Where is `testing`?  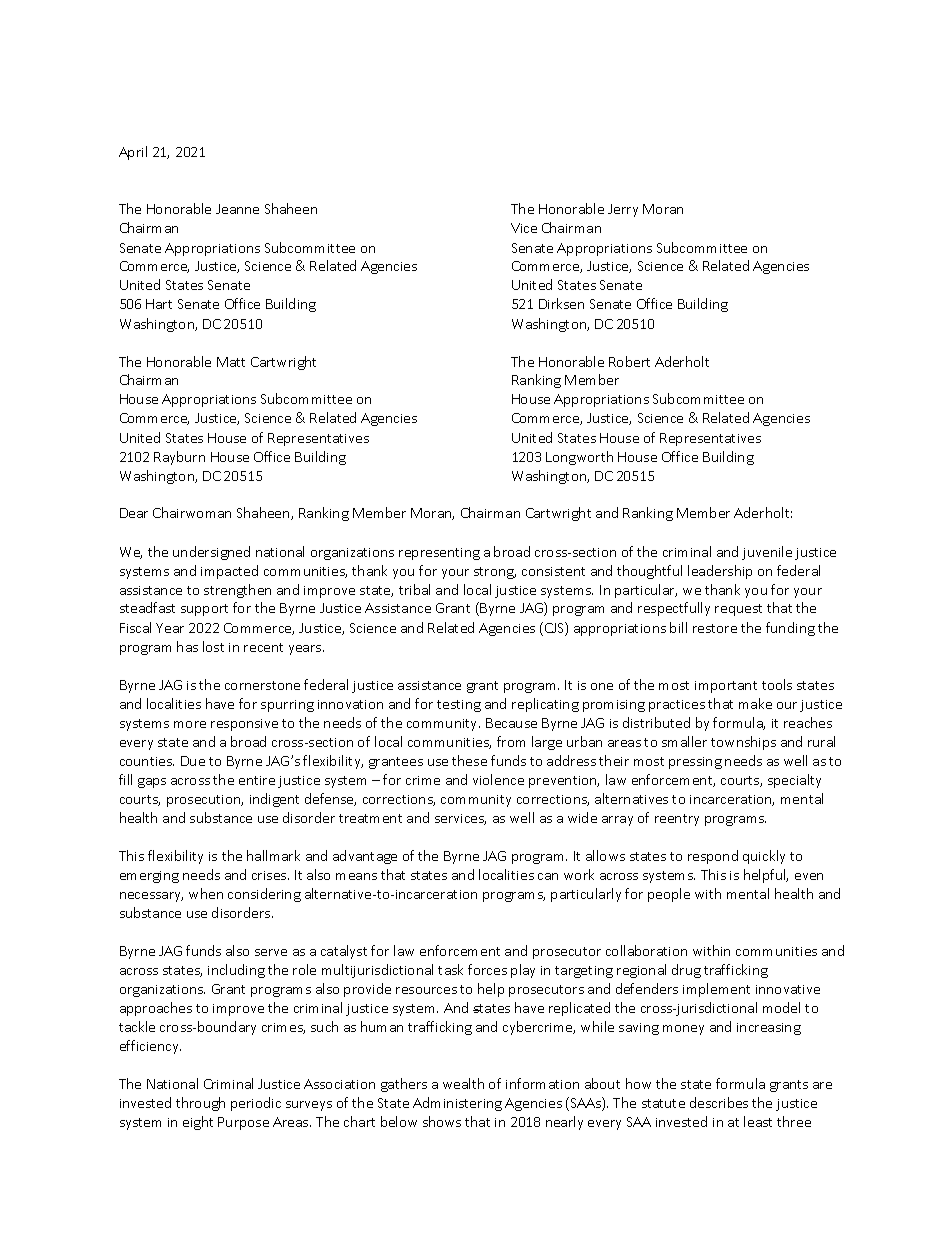 testing is located at coordinates (459, 706).
